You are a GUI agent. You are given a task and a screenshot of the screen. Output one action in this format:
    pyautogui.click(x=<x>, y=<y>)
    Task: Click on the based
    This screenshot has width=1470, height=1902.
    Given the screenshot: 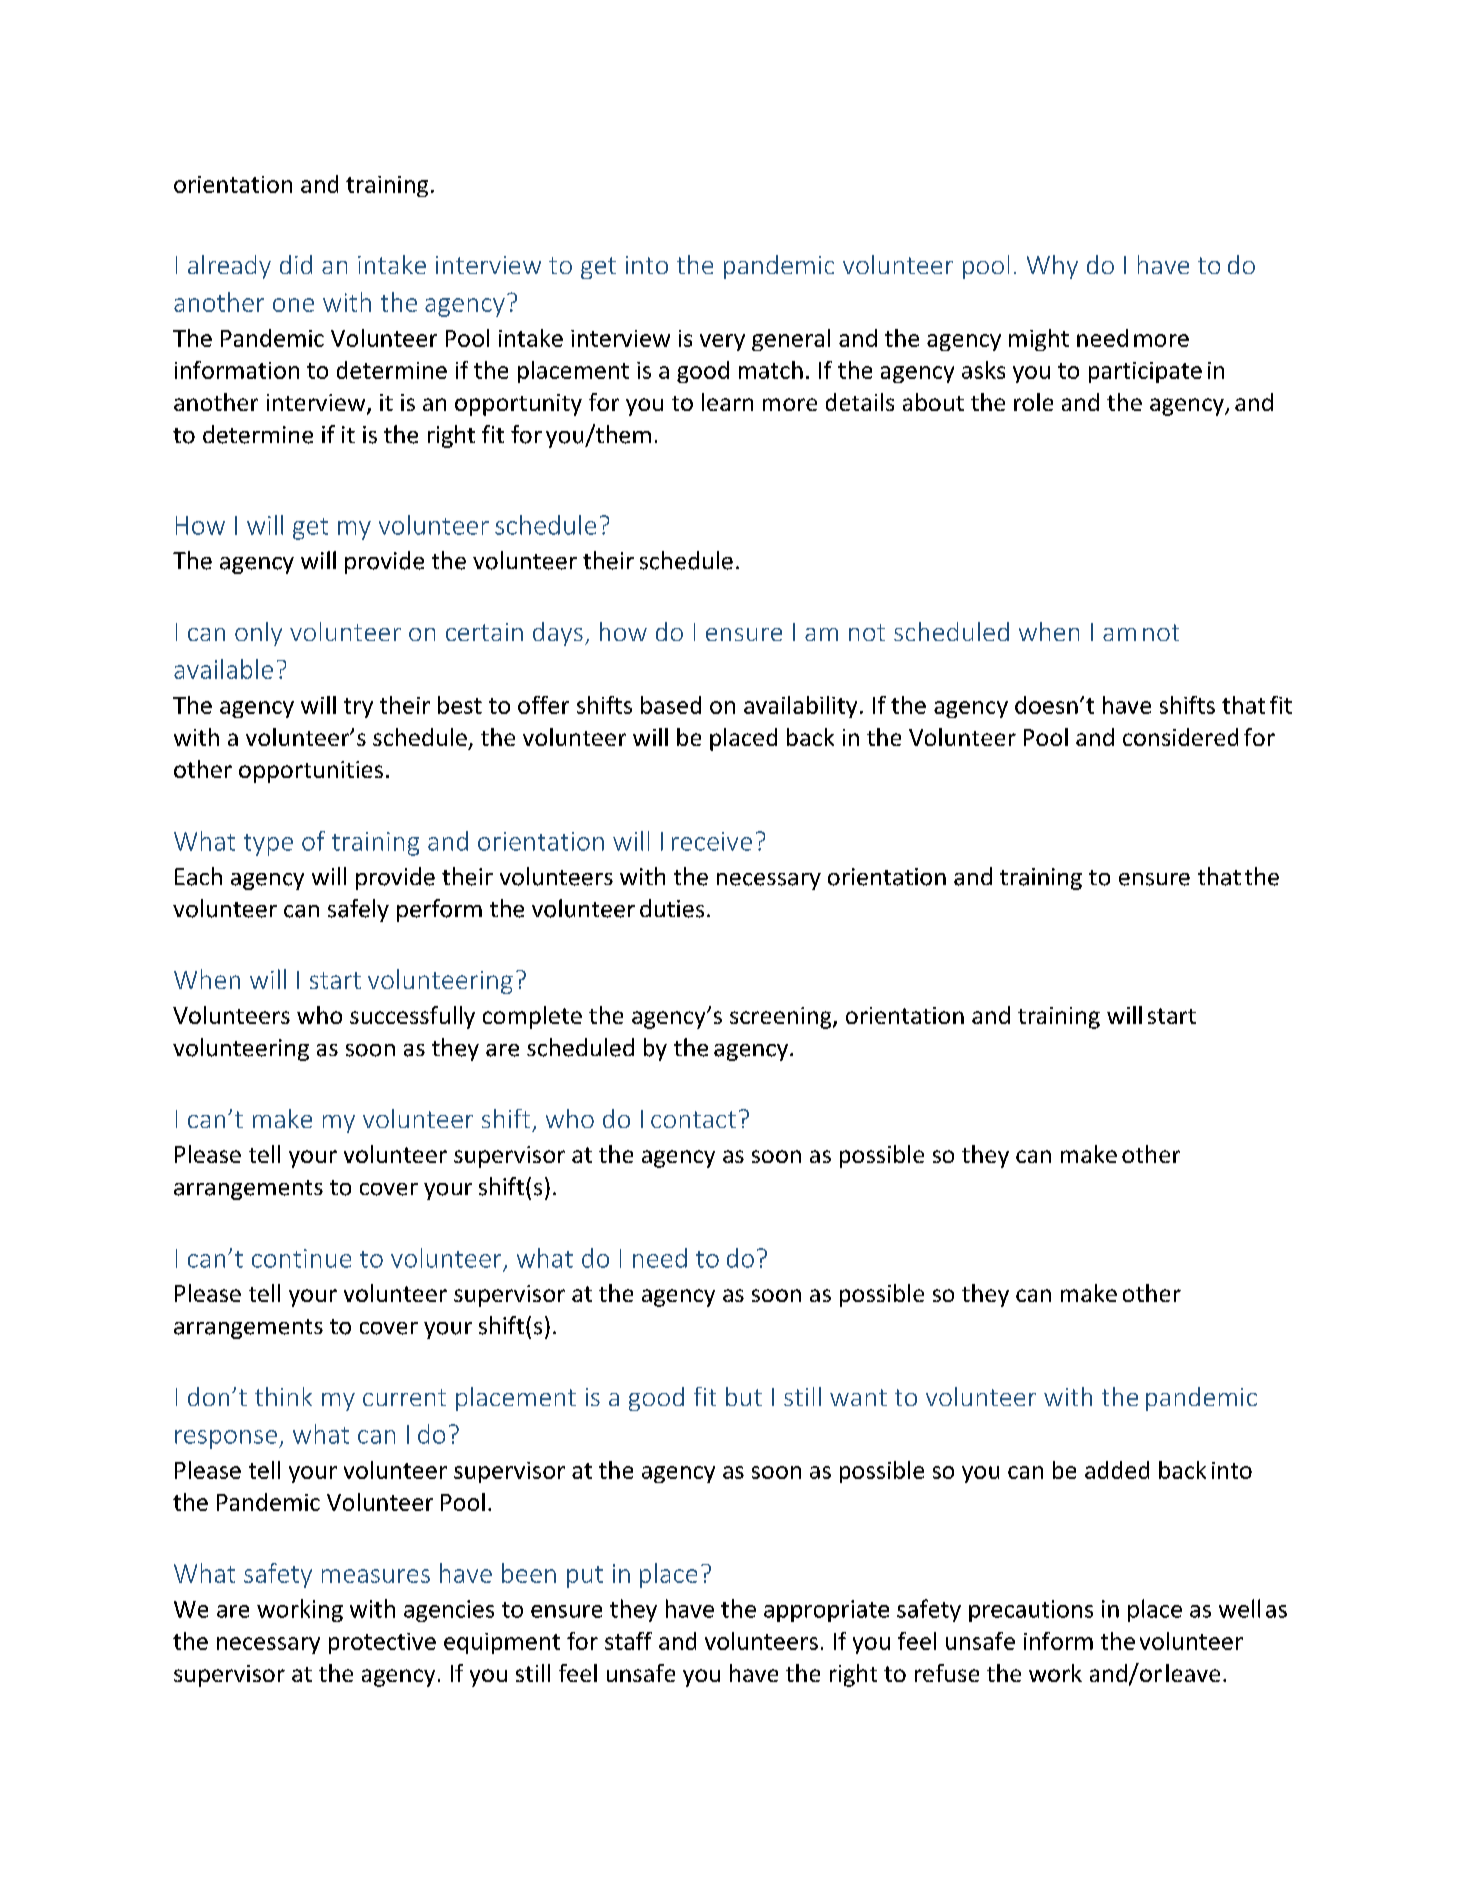 What is the action you would take?
    pyautogui.click(x=671, y=705)
